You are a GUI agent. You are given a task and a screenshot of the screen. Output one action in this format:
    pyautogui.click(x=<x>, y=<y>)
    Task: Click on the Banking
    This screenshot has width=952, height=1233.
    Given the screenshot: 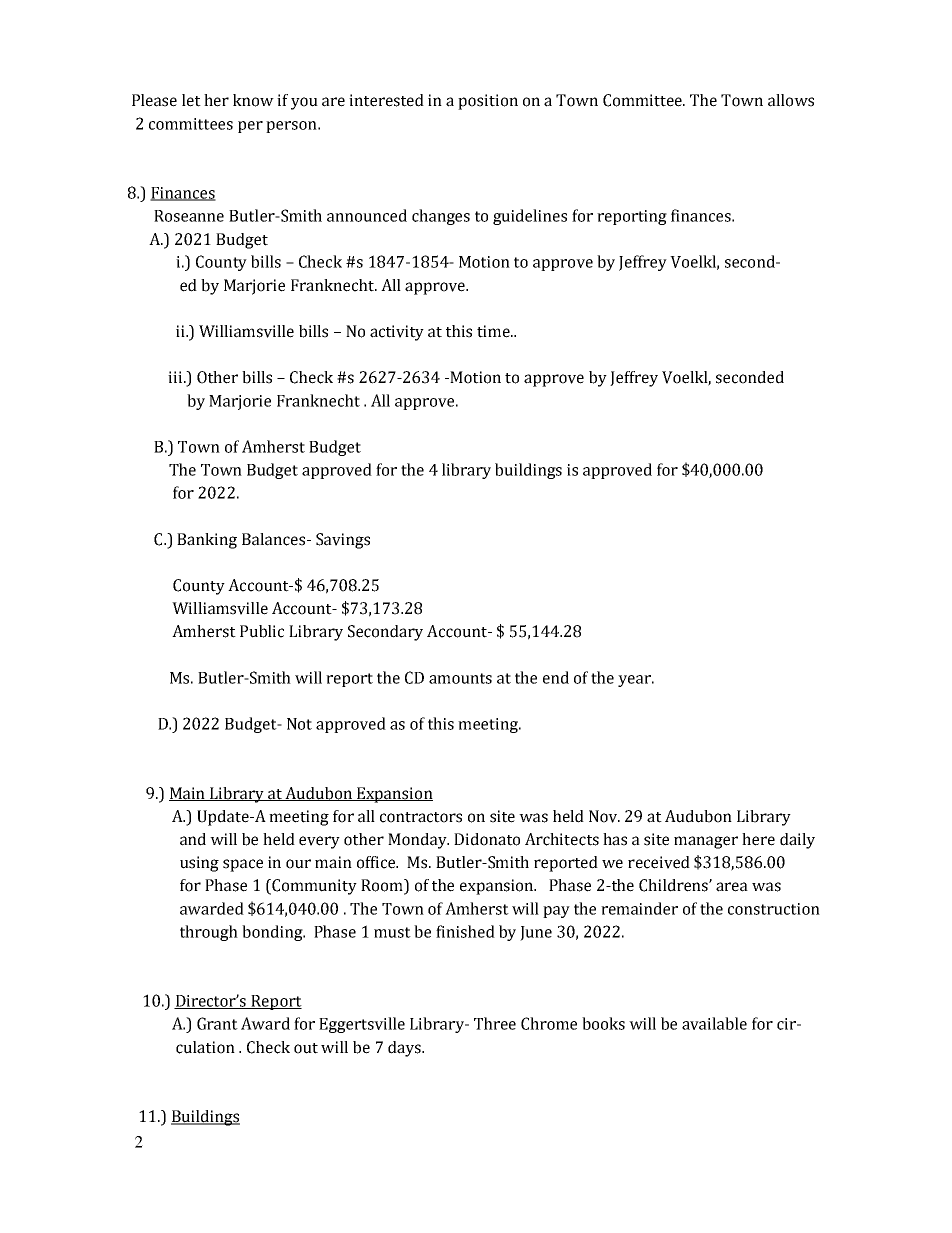 What is the action you would take?
    pyautogui.click(x=207, y=541)
